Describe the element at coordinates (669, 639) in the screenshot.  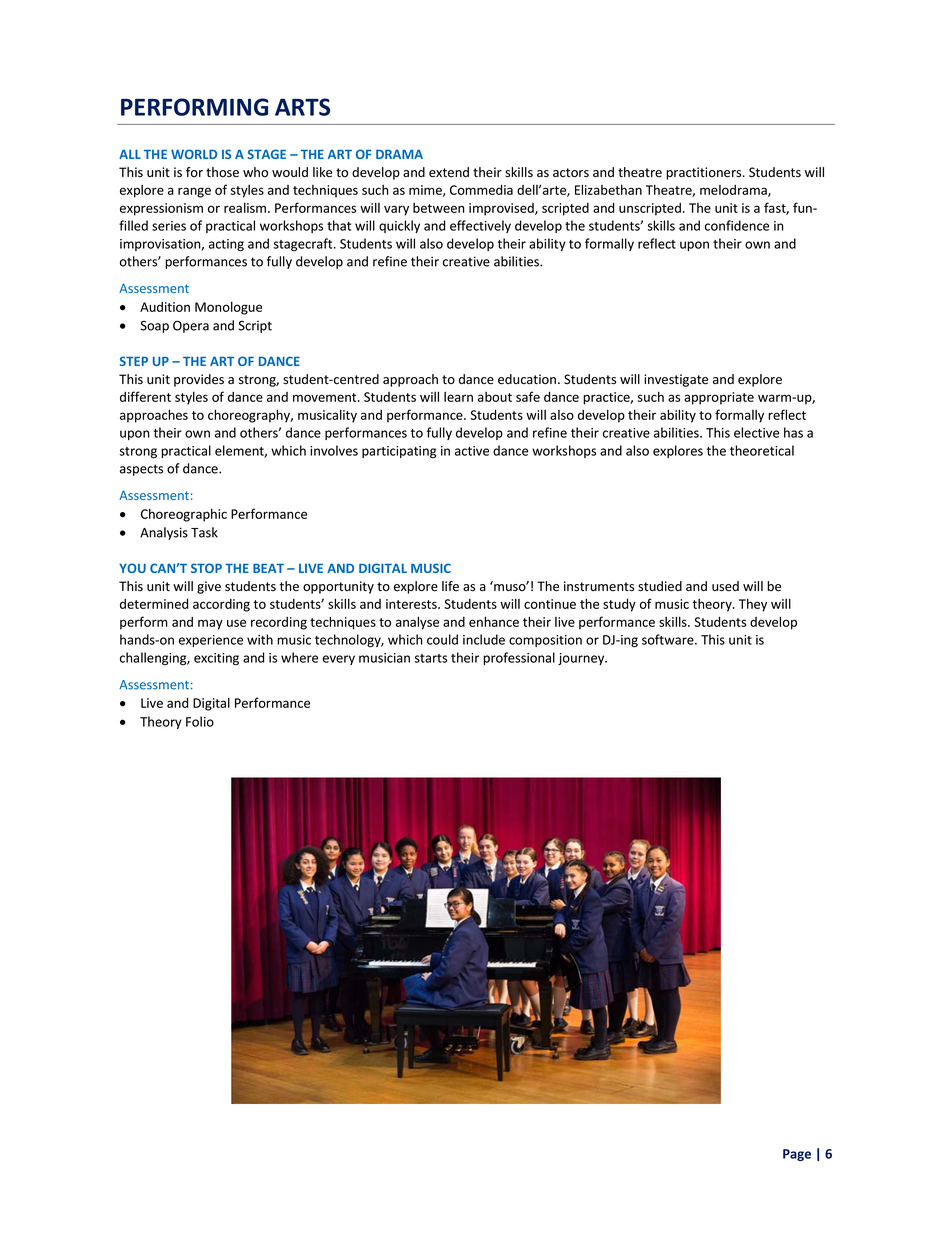
I see `software` at that location.
